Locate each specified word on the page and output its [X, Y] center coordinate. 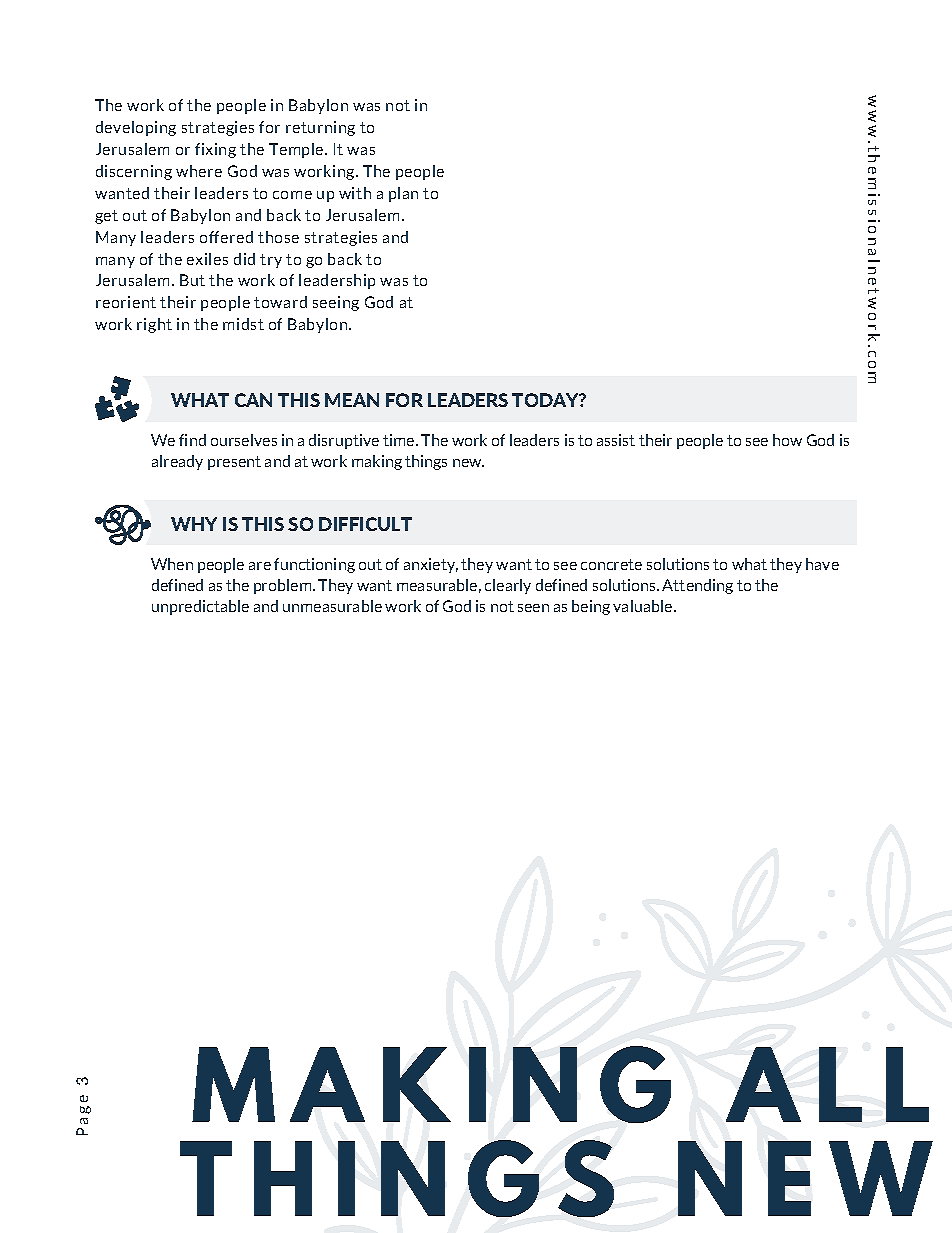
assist [616, 440]
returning [320, 128]
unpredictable [200, 607]
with [355, 193]
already [177, 462]
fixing [215, 150]
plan [403, 194]
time [400, 440]
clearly [508, 586]
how [787, 440]
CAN [253, 400]
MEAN [352, 400]
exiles [207, 259]
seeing [336, 303]
